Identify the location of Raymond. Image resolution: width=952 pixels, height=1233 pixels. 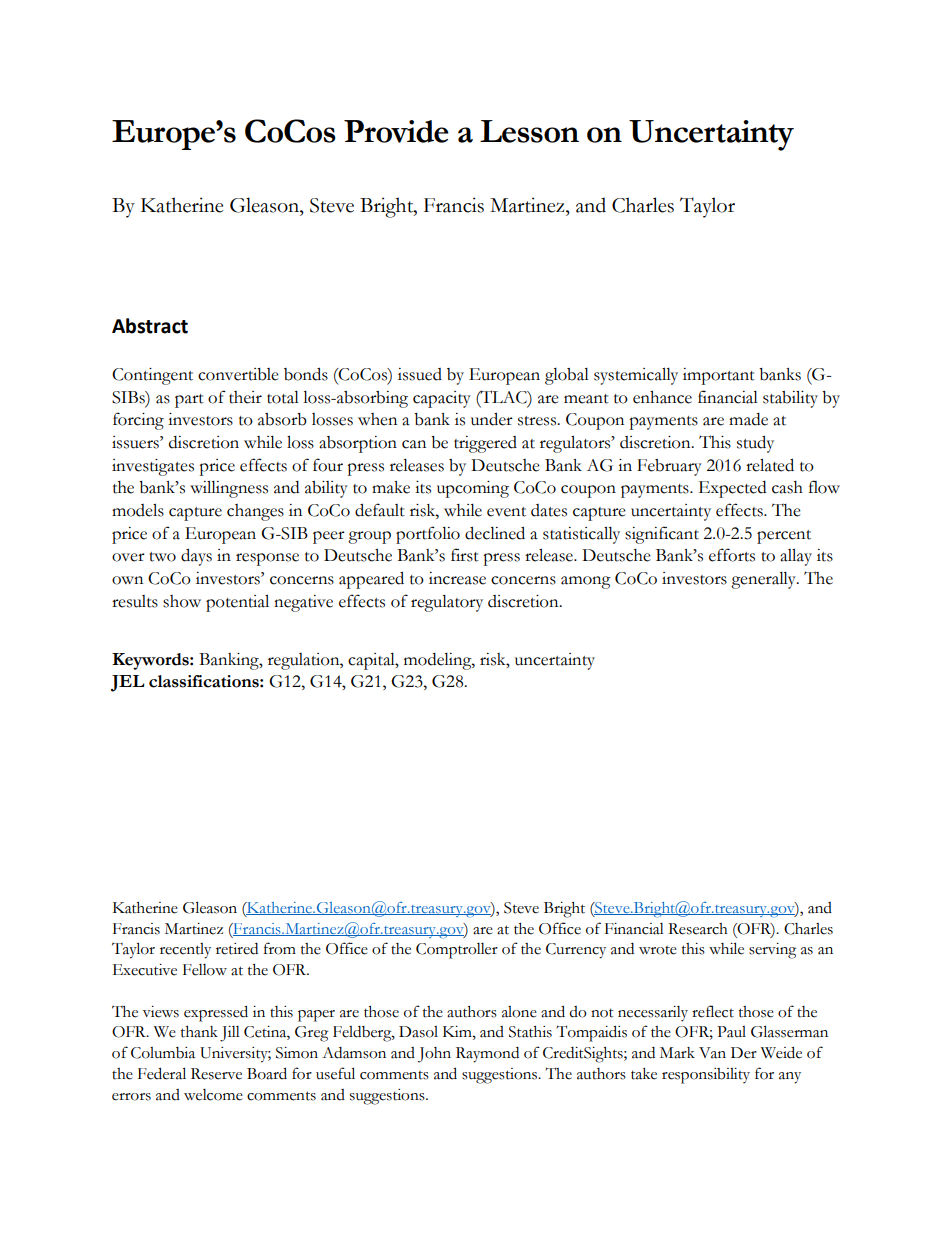
(487, 1055).
